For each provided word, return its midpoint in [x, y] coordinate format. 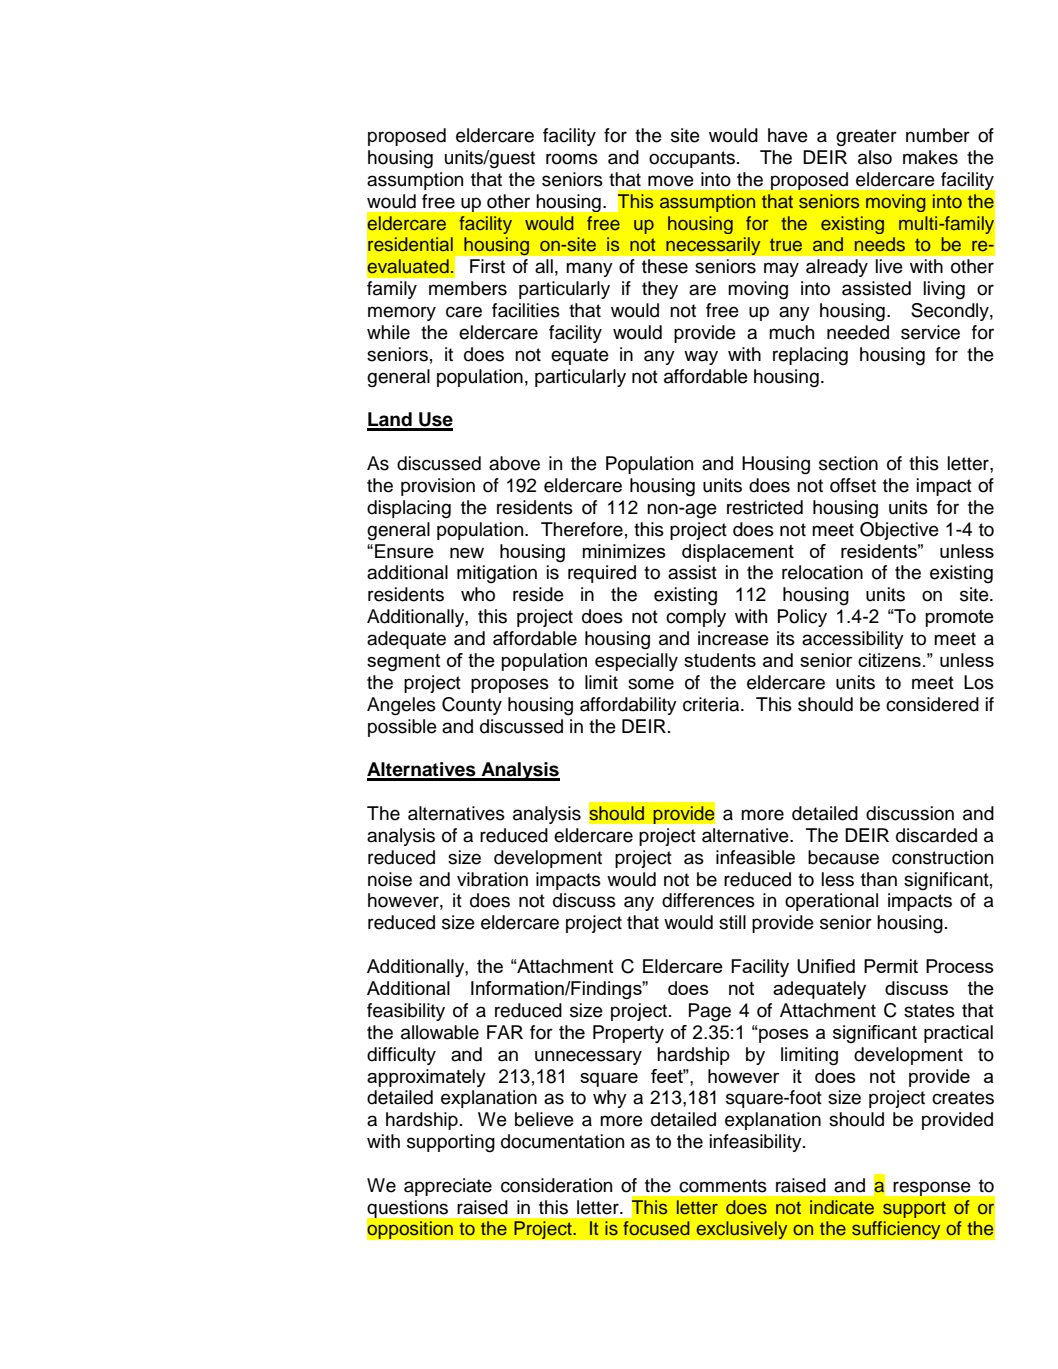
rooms [572, 159]
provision [438, 487]
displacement [738, 553]
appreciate [448, 1187]
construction [942, 857]
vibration [492, 879]
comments [723, 1186]
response [932, 1189]
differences [708, 900]
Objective [899, 531]
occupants [693, 159]
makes [930, 157]
